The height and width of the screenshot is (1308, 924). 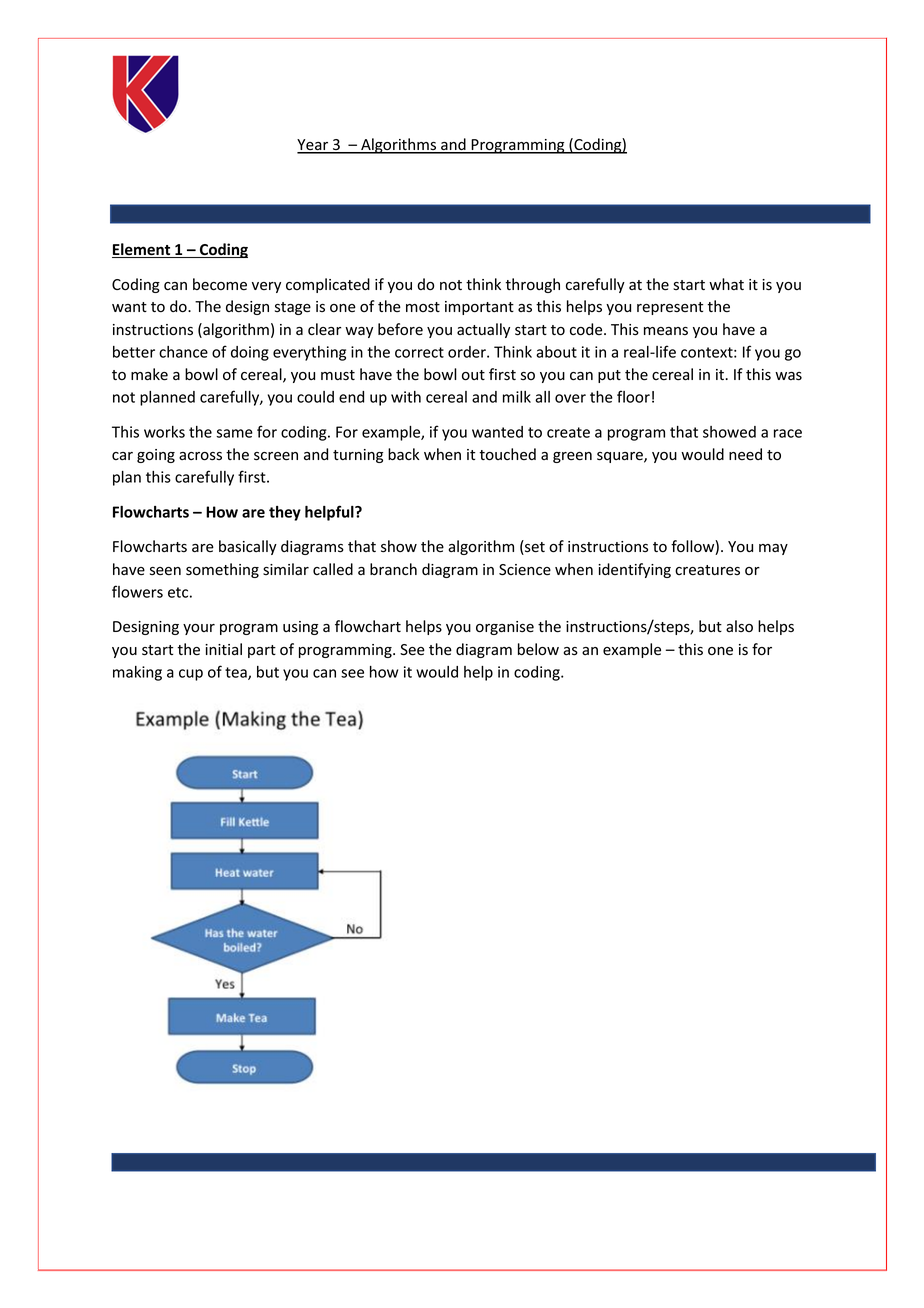 What do you see at coordinates (532, 285) in the screenshot?
I see `through` at bounding box center [532, 285].
